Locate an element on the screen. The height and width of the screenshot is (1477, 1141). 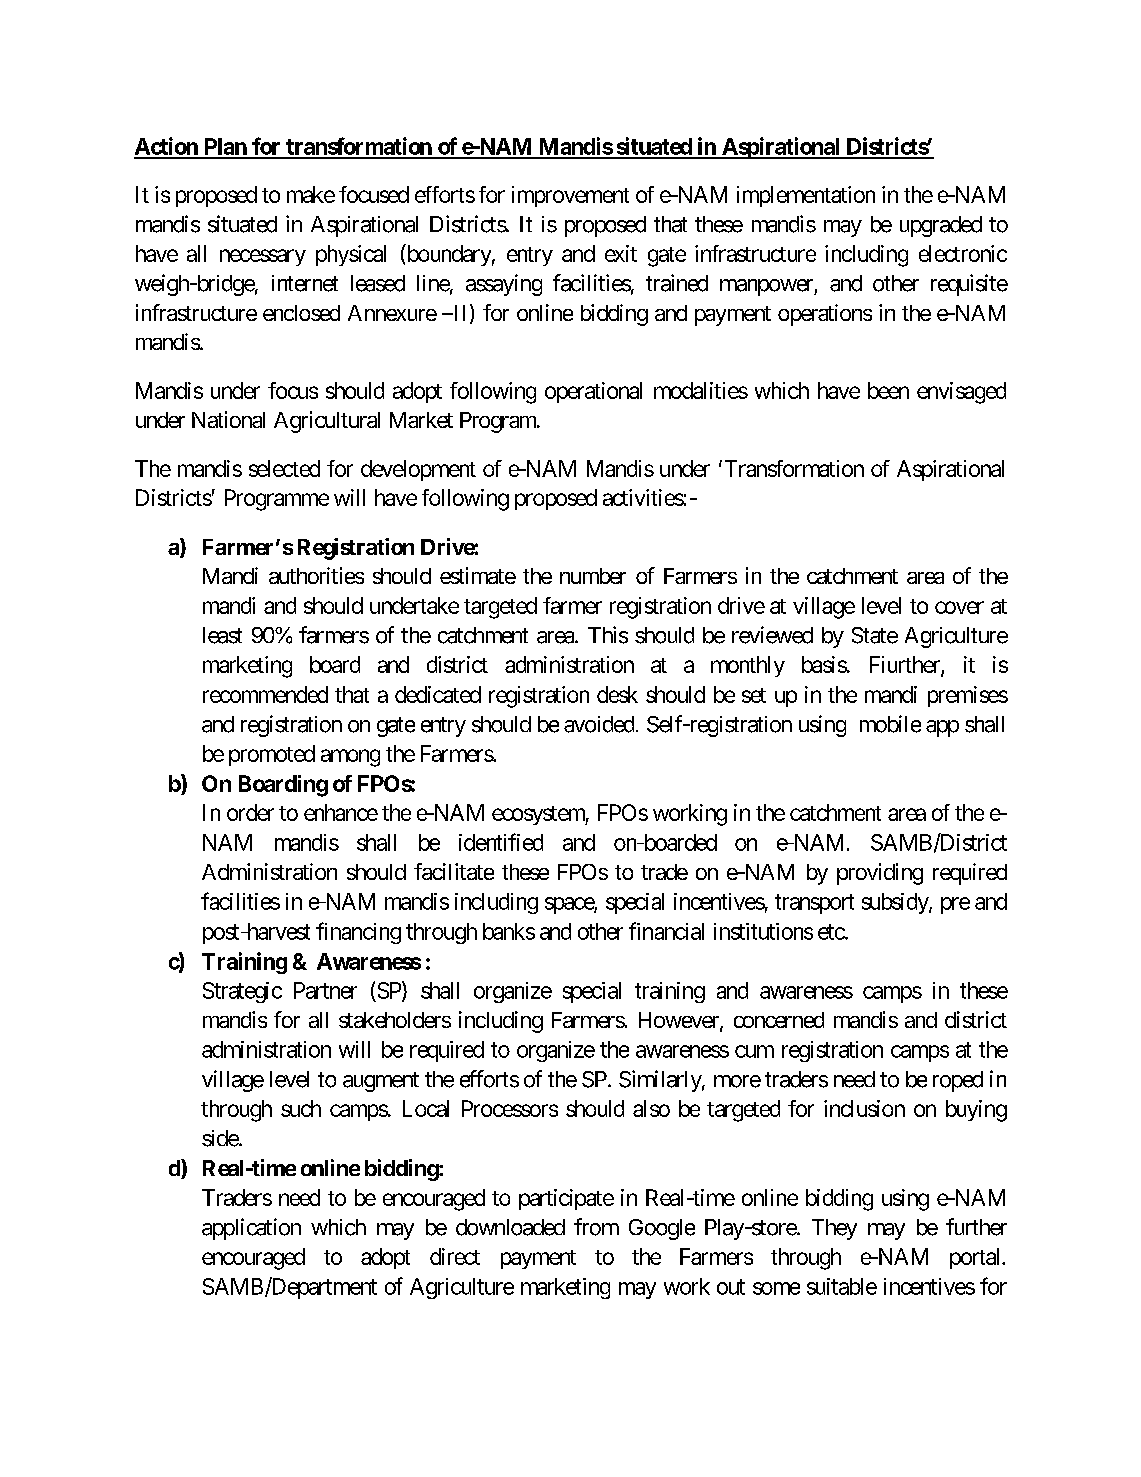
exit is located at coordinates (621, 253).
